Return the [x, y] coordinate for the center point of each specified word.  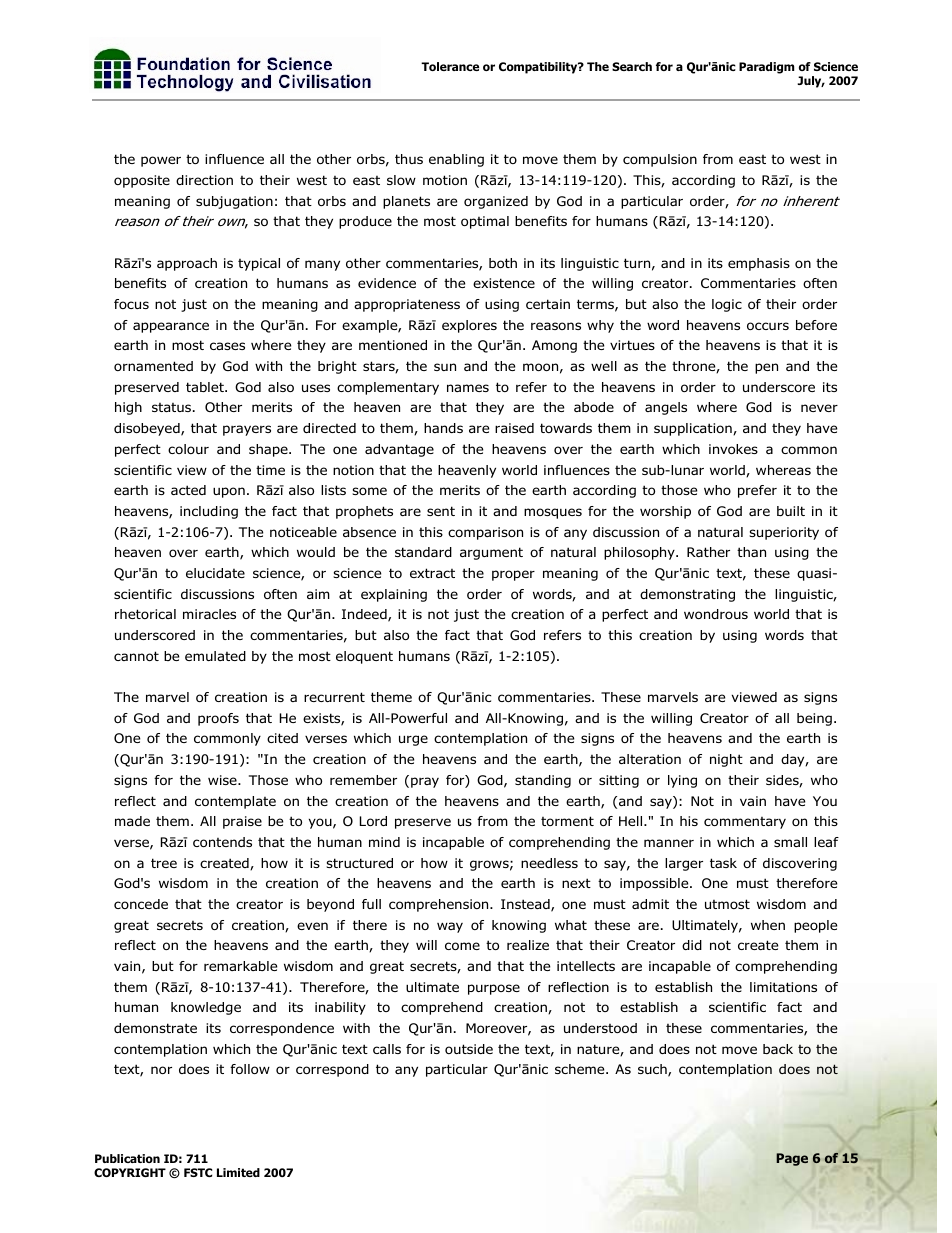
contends [222, 842]
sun [445, 367]
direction [204, 180]
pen [766, 368]
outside [469, 1049]
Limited [238, 1172]
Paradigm [766, 68]
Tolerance [450, 66]
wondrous [716, 614]
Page [792, 1159]
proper [513, 575]
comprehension [440, 905]
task [723, 863]
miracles [209, 614]
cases [227, 346]
